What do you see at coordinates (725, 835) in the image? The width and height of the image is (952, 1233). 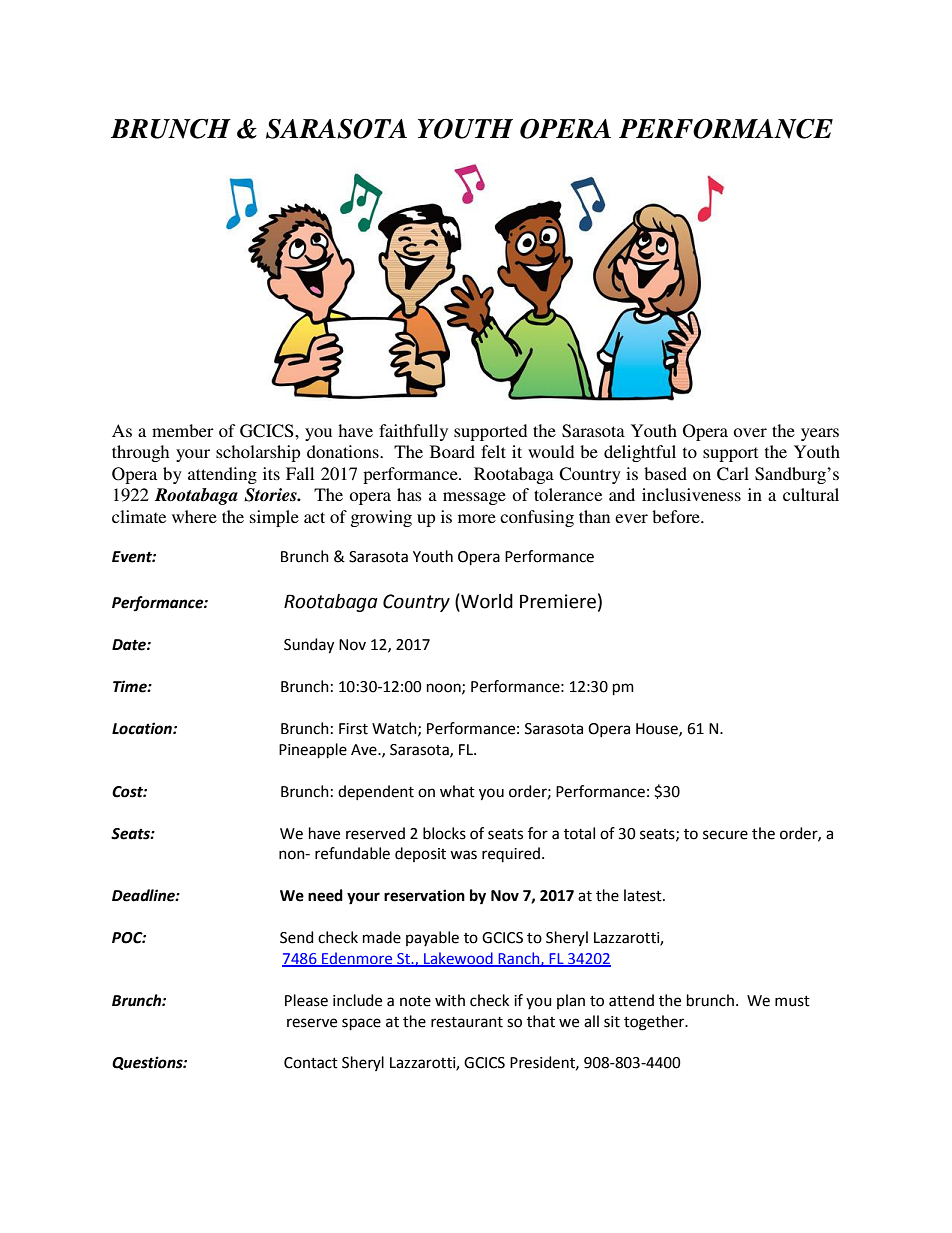 I see `secure` at bounding box center [725, 835].
